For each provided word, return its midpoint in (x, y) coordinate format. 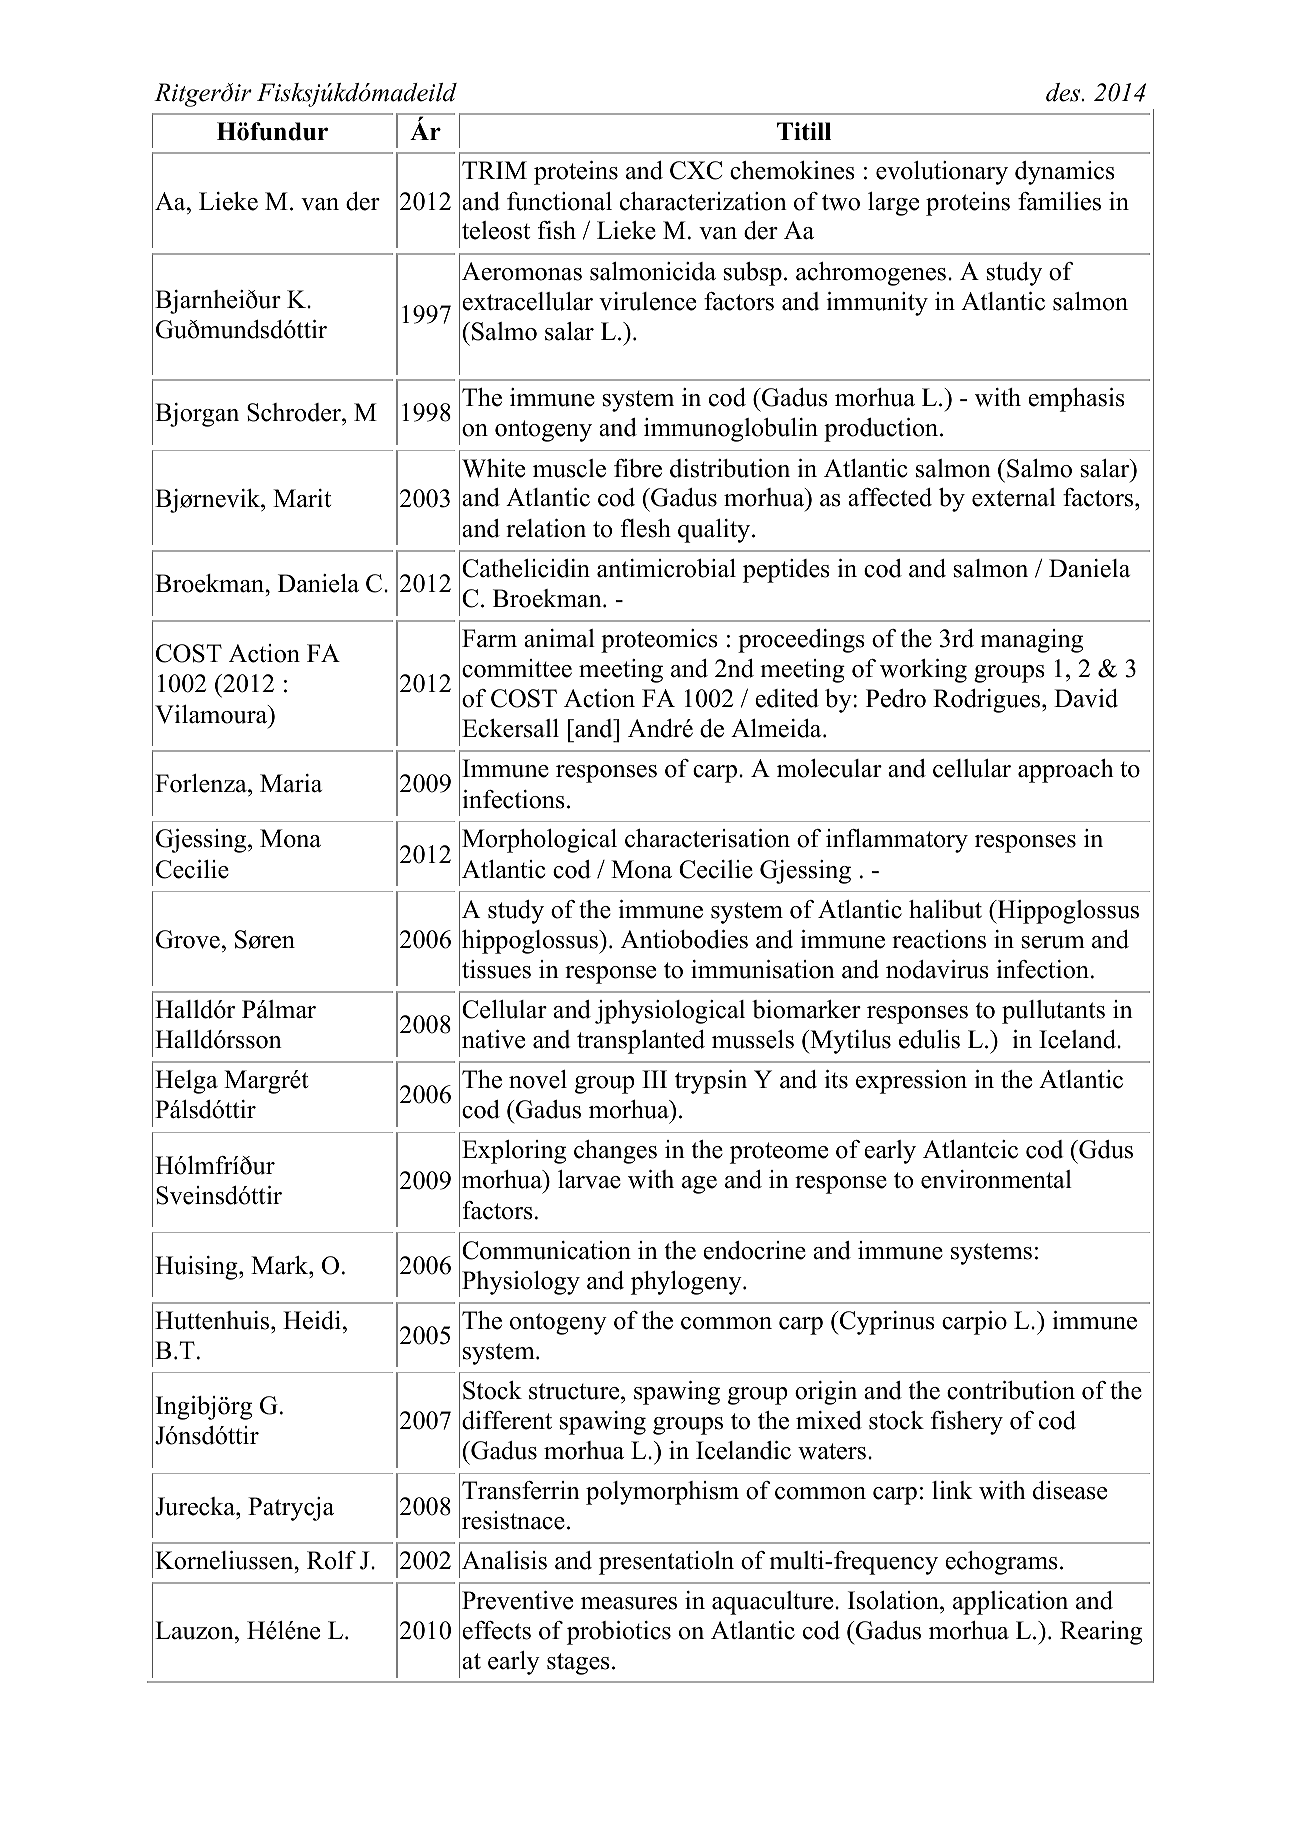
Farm (489, 638)
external (1014, 497)
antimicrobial (666, 568)
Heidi (312, 1320)
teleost (496, 230)
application (1010, 1603)
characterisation (707, 838)
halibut (945, 909)
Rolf (331, 1560)
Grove (188, 939)
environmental (996, 1179)
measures (629, 1603)
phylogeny (687, 1283)
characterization (703, 201)
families (1059, 201)
